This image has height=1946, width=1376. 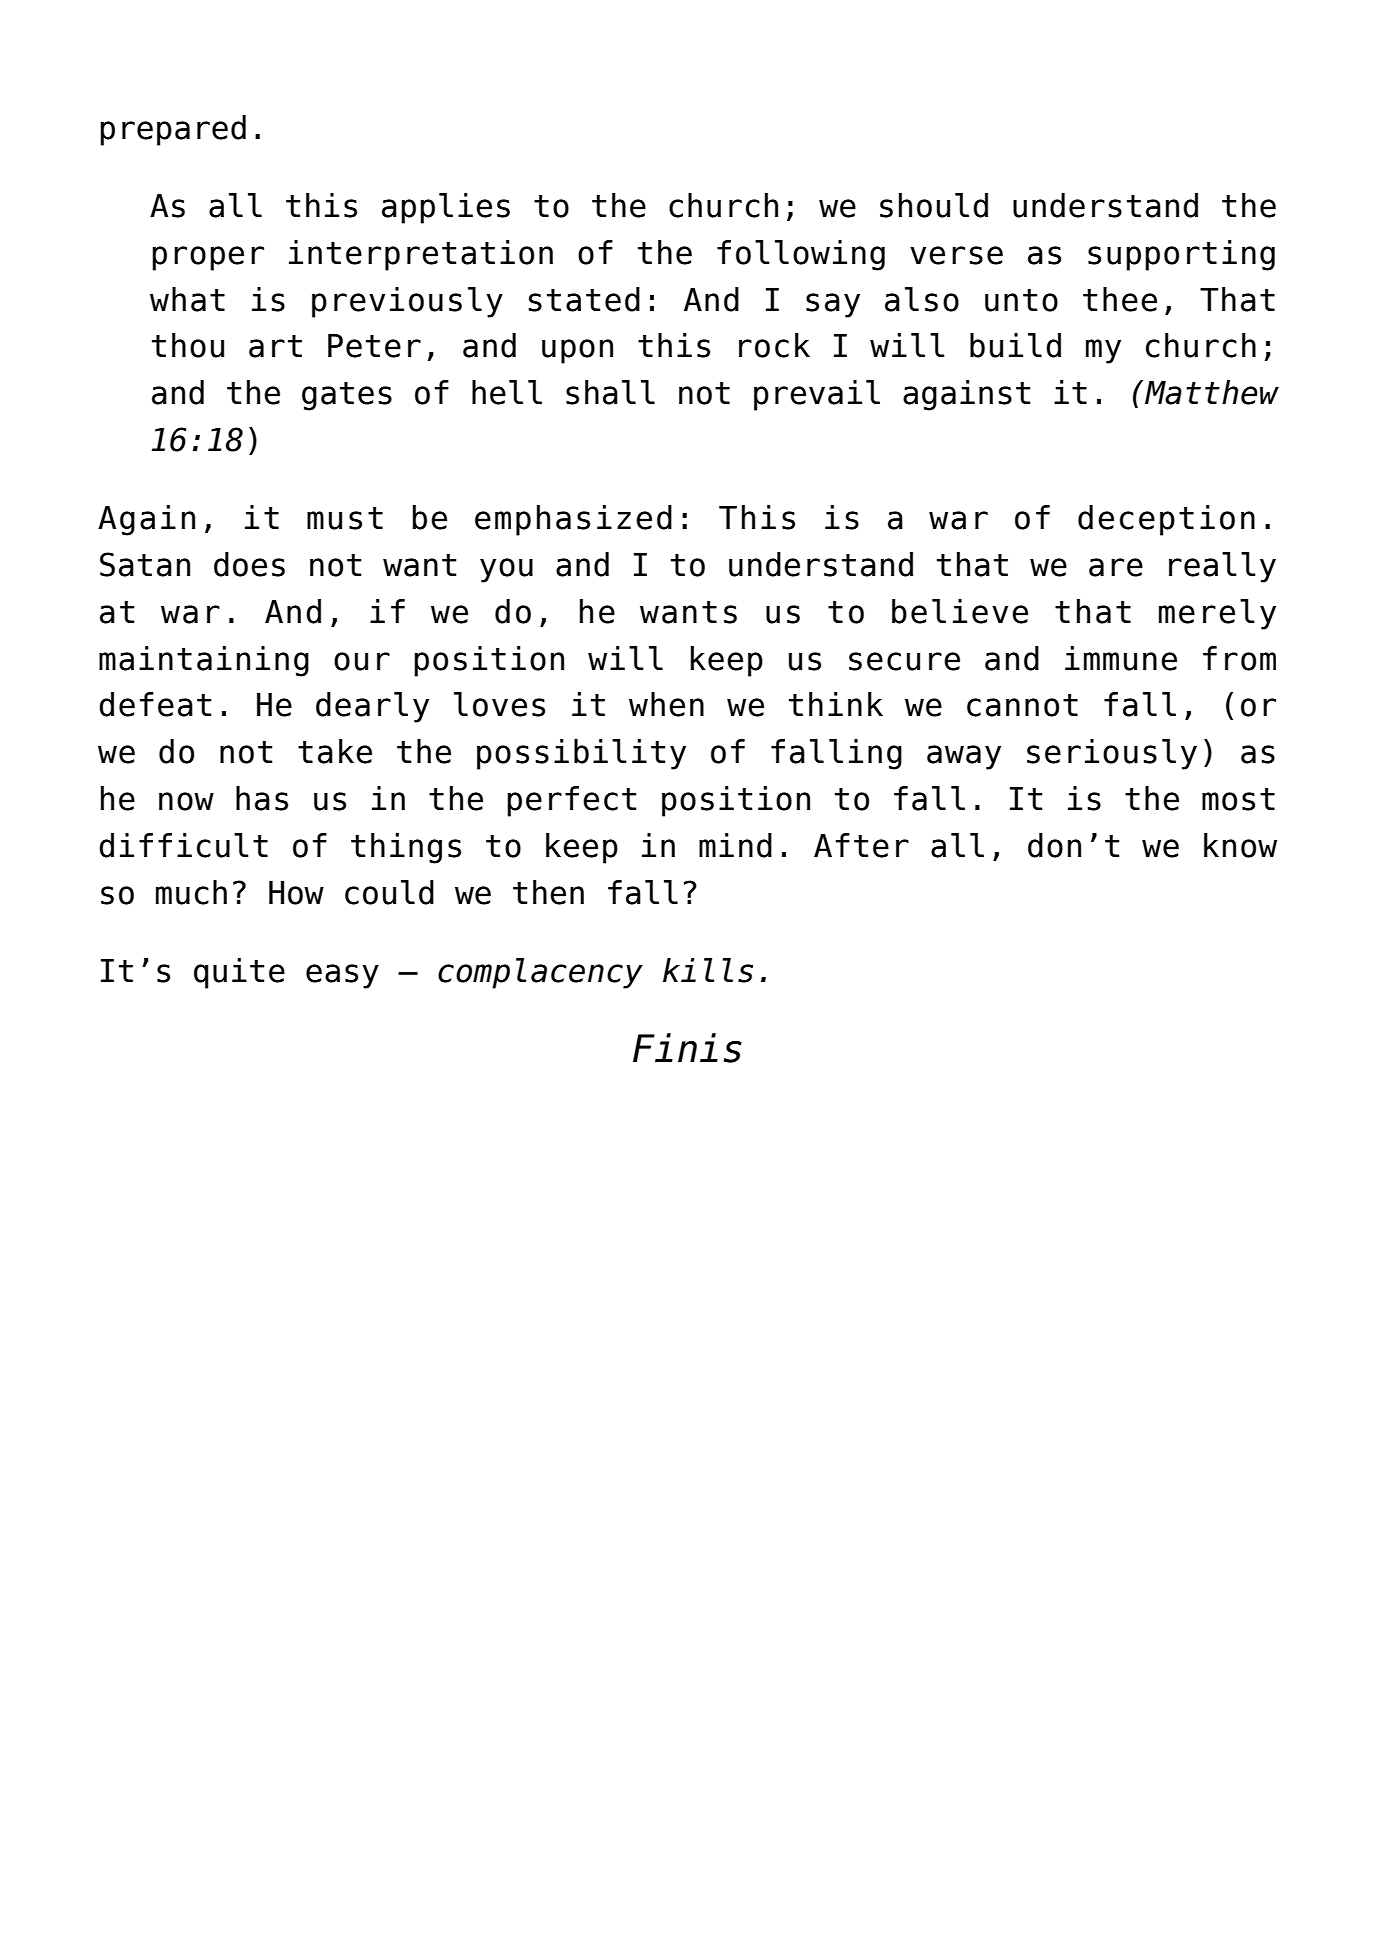 What do you see at coordinates (173, 130) in the image?
I see `prepared` at bounding box center [173, 130].
